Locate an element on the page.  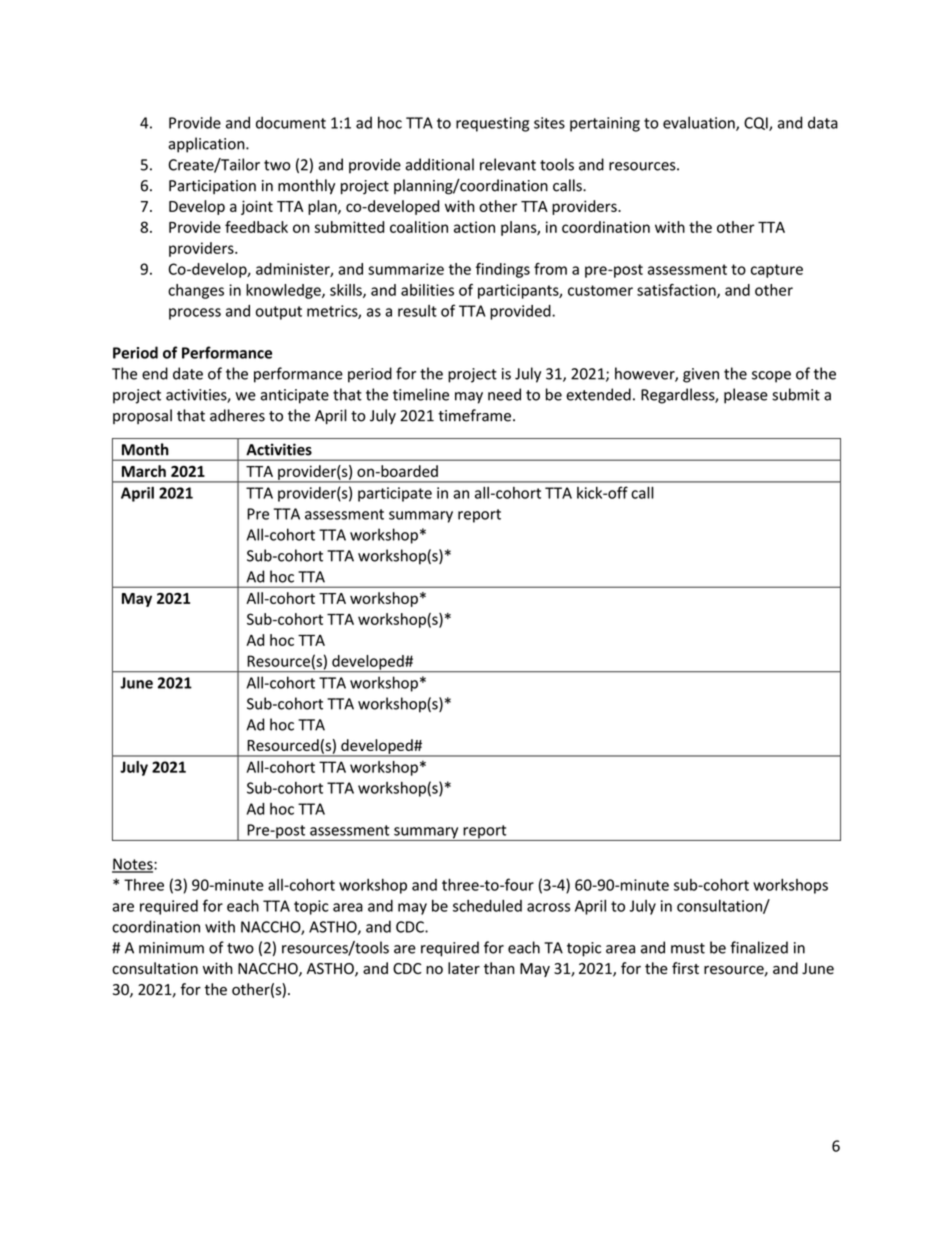
March is located at coordinates (144, 471).
